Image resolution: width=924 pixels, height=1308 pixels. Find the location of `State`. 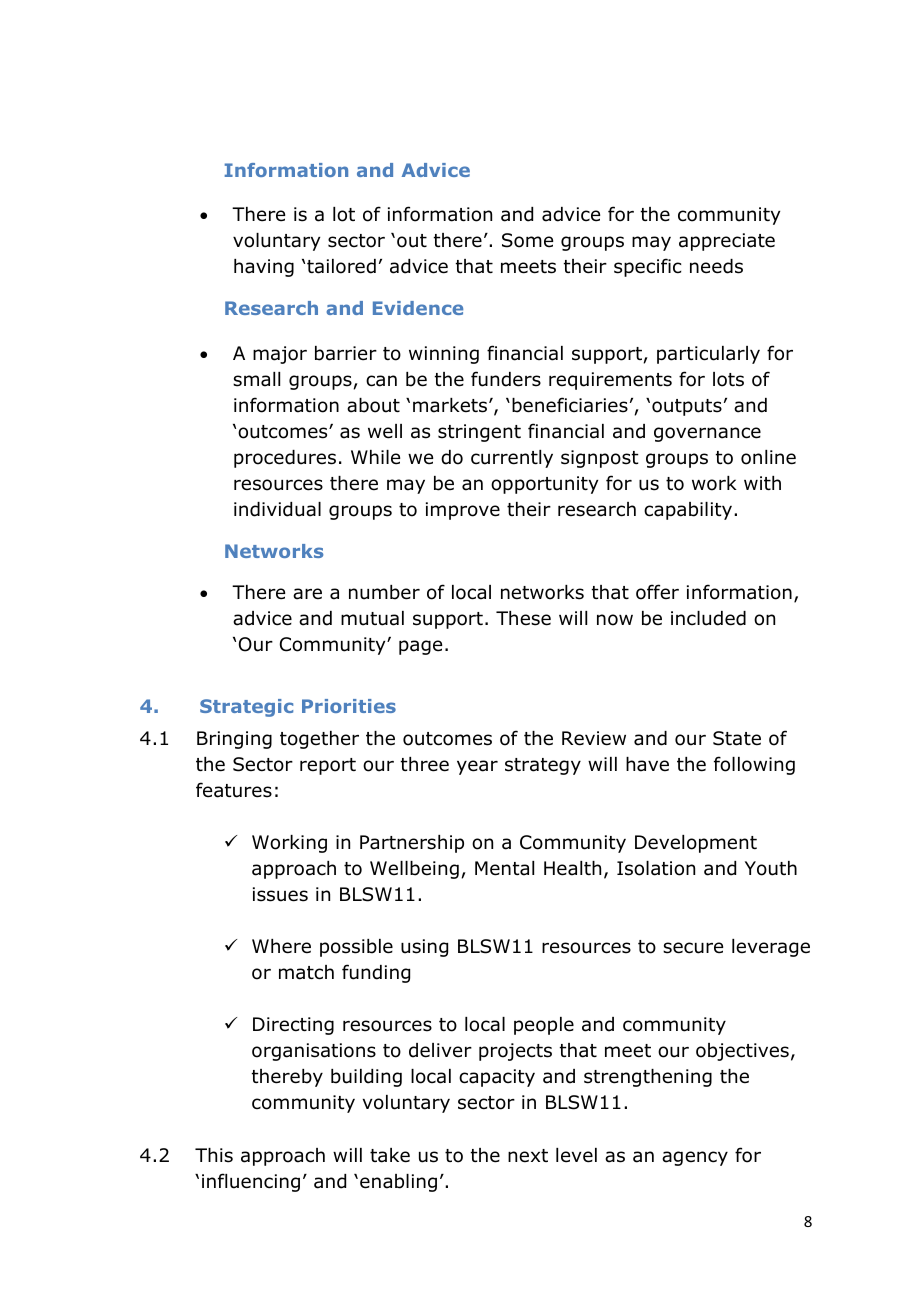

State is located at coordinates (737, 738).
